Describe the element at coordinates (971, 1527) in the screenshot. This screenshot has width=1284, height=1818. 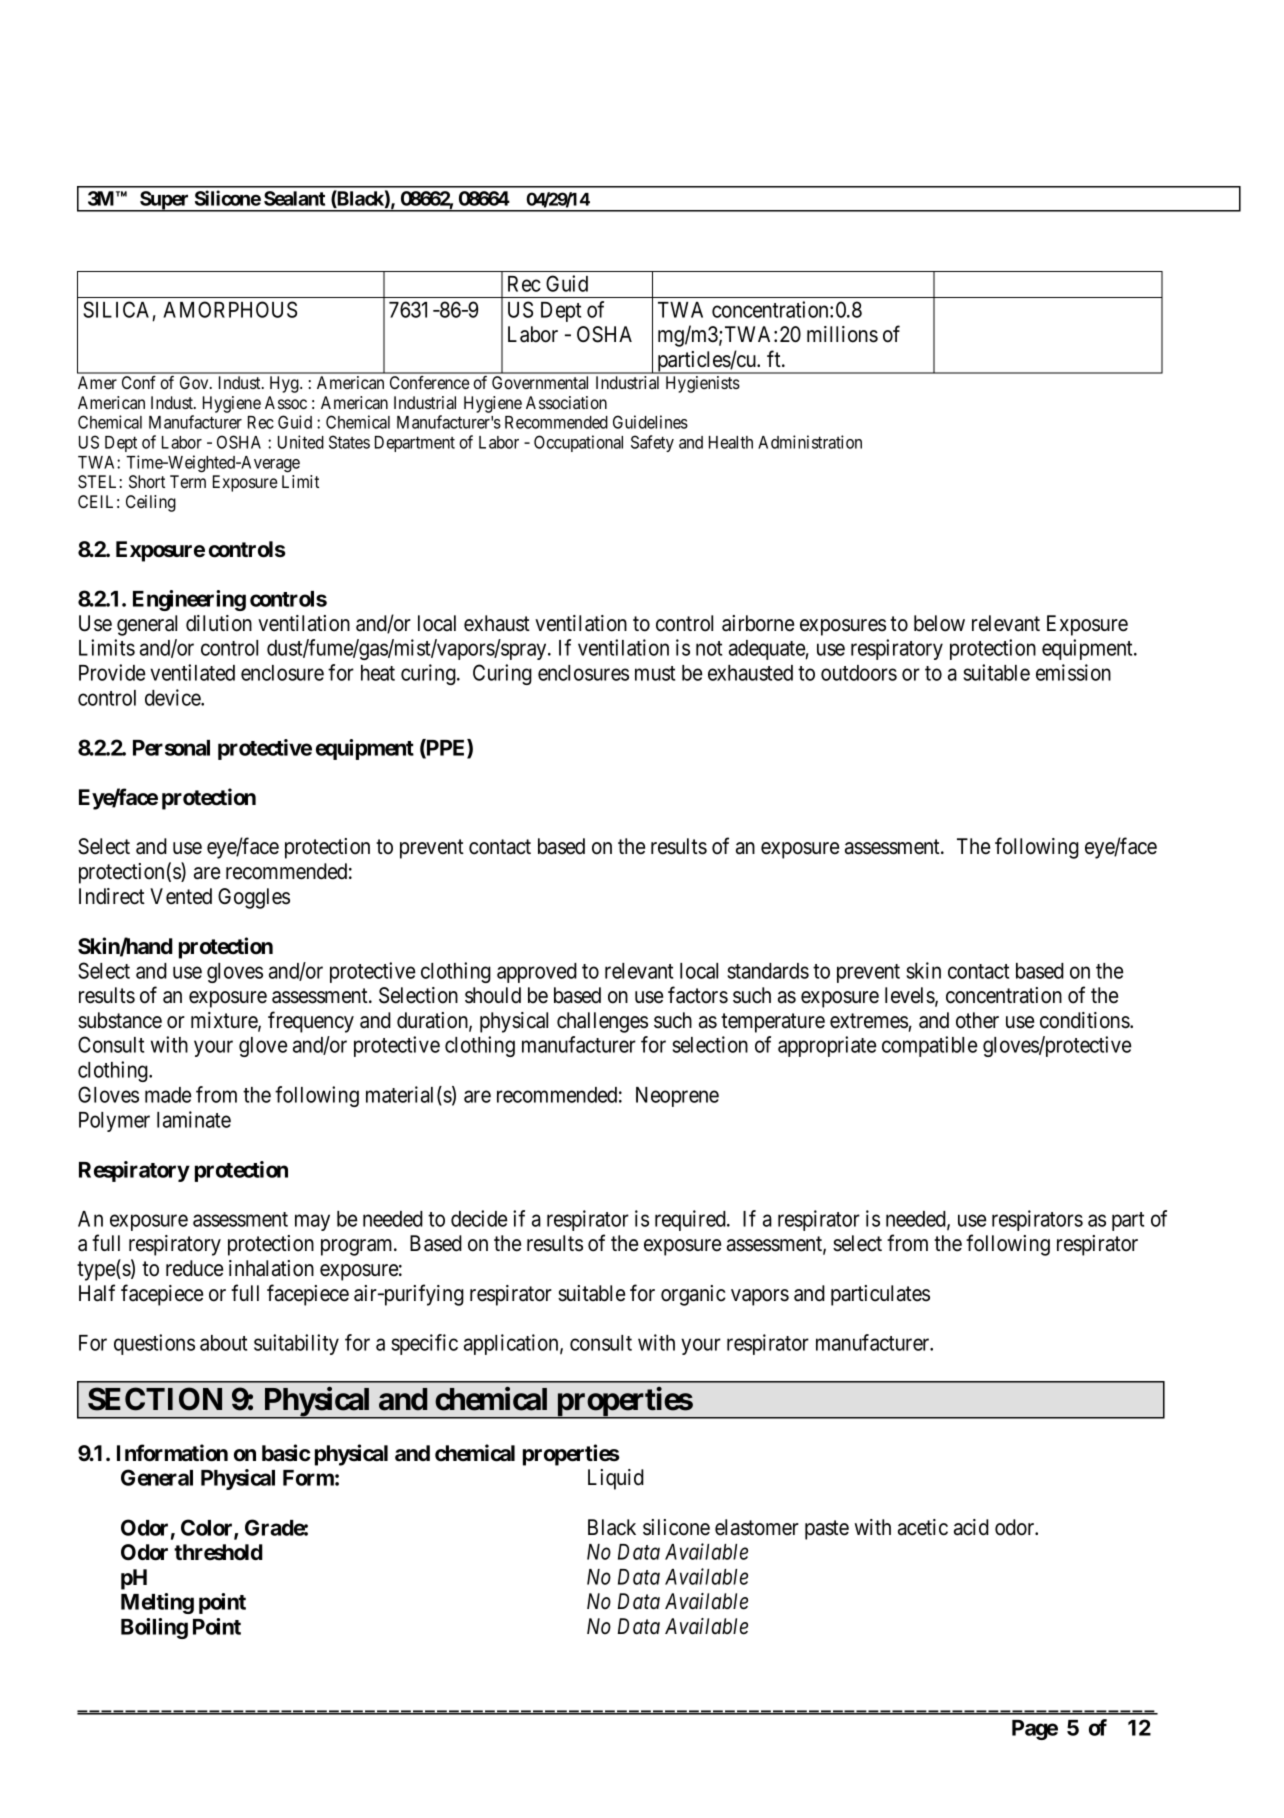
I see `acid` at that location.
